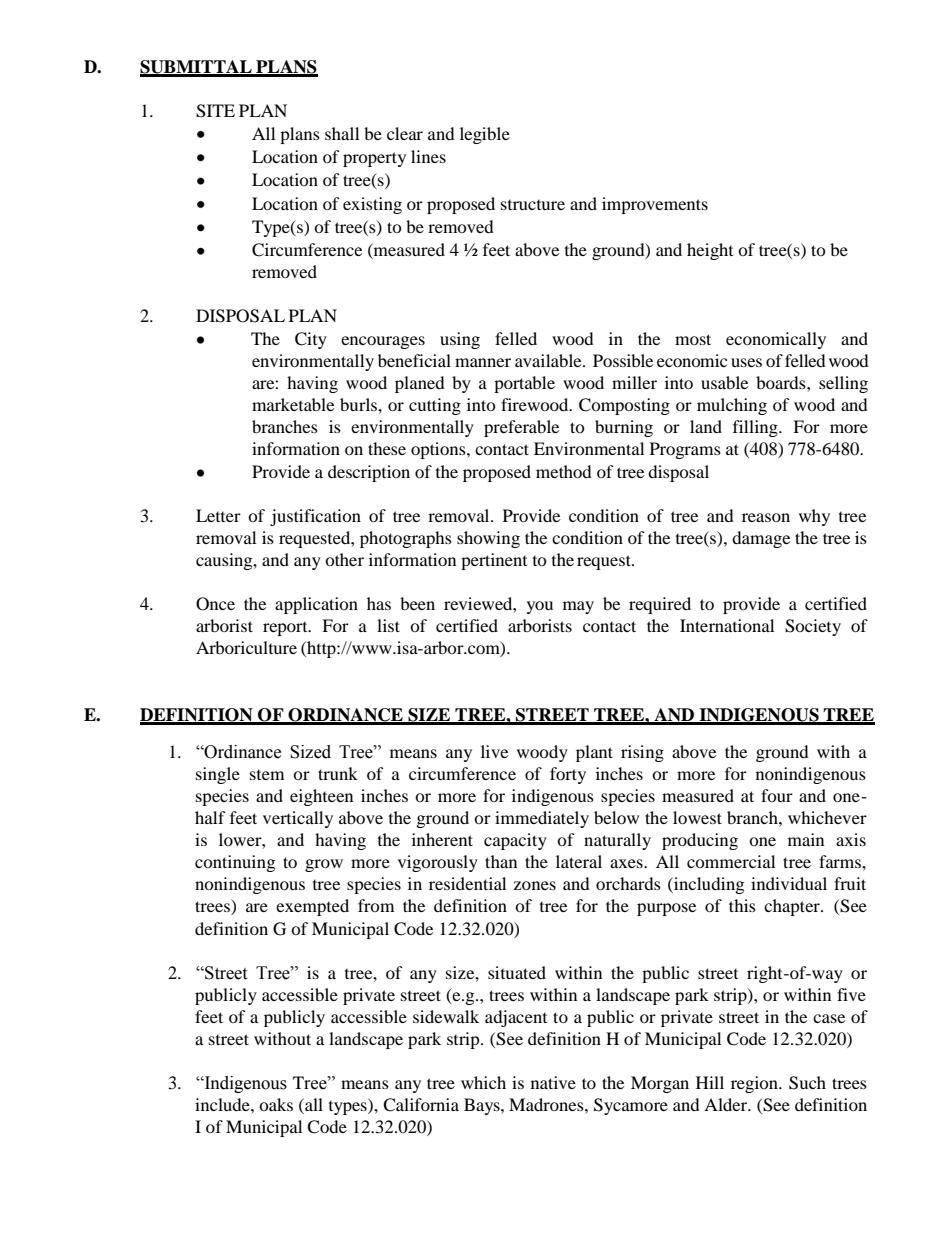 This document has height=1233, width=952. I want to click on damage, so click(761, 539).
